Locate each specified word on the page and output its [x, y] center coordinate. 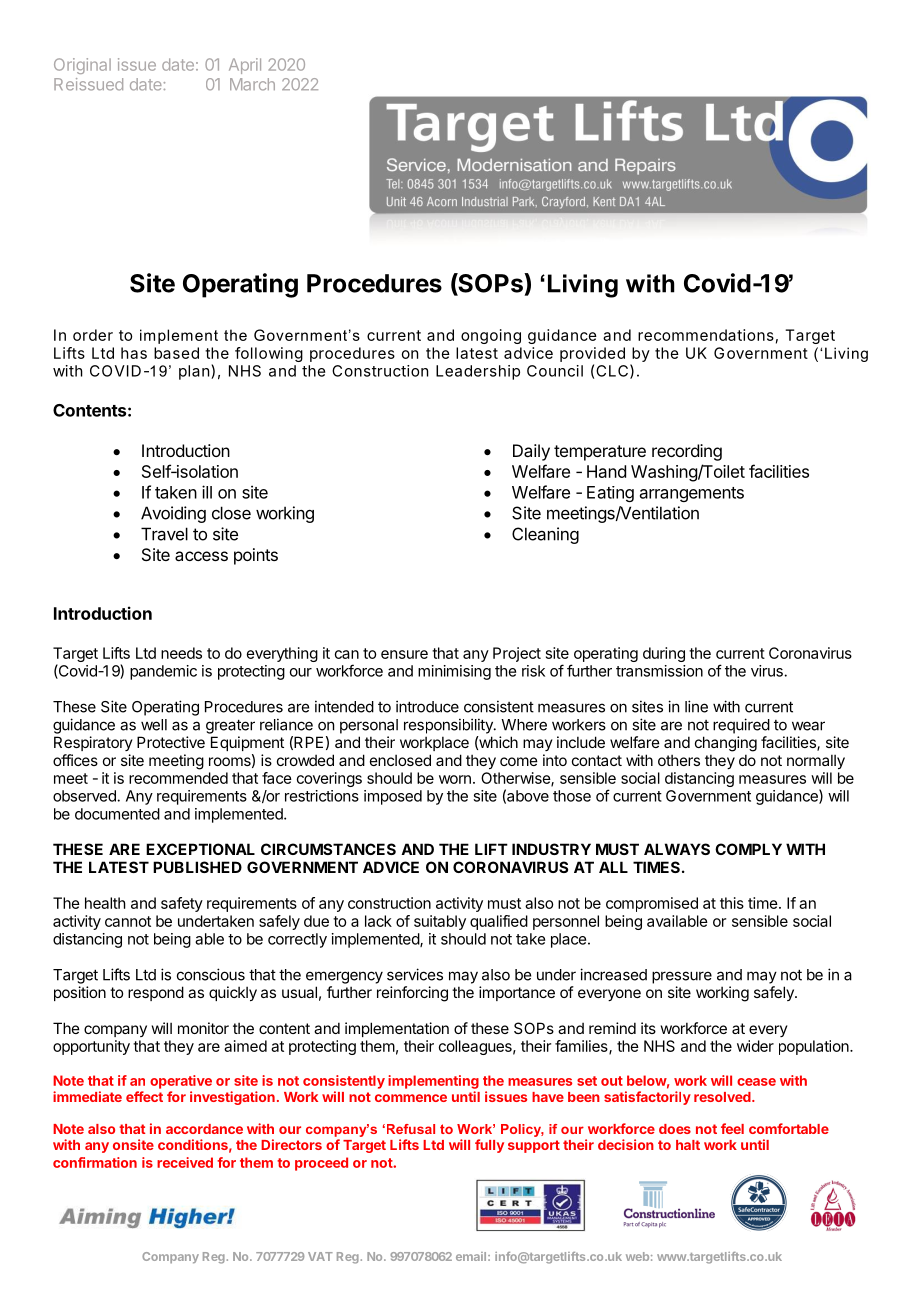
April [245, 66]
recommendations [706, 335]
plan [194, 372]
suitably [440, 922]
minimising [454, 672]
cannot [128, 921]
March [252, 84]
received [185, 1162]
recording [687, 452]
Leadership [478, 372]
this [732, 903]
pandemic [163, 672]
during [664, 654]
